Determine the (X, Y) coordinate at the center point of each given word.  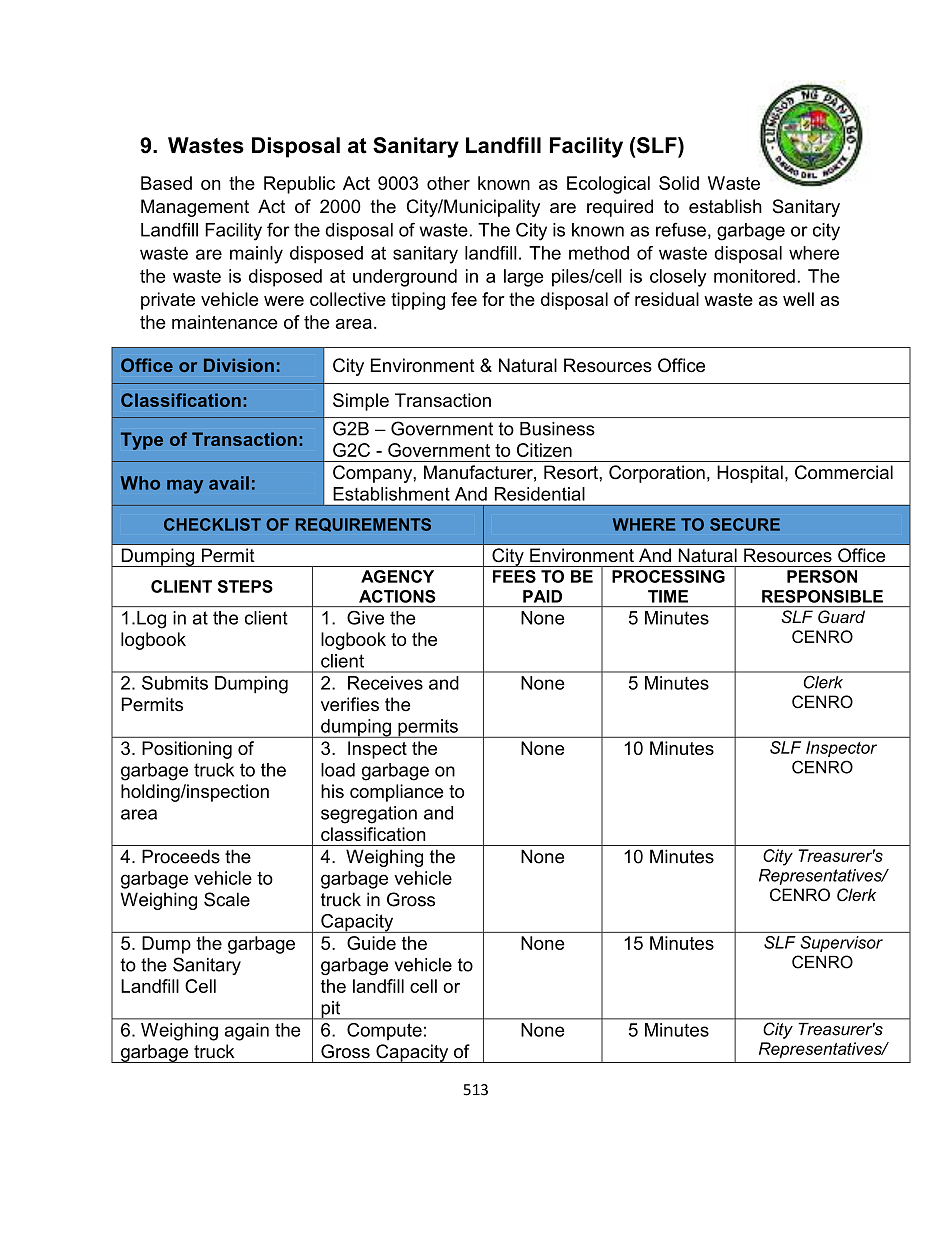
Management (195, 208)
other (448, 183)
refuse (681, 229)
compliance (396, 793)
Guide (371, 943)
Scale (227, 899)
